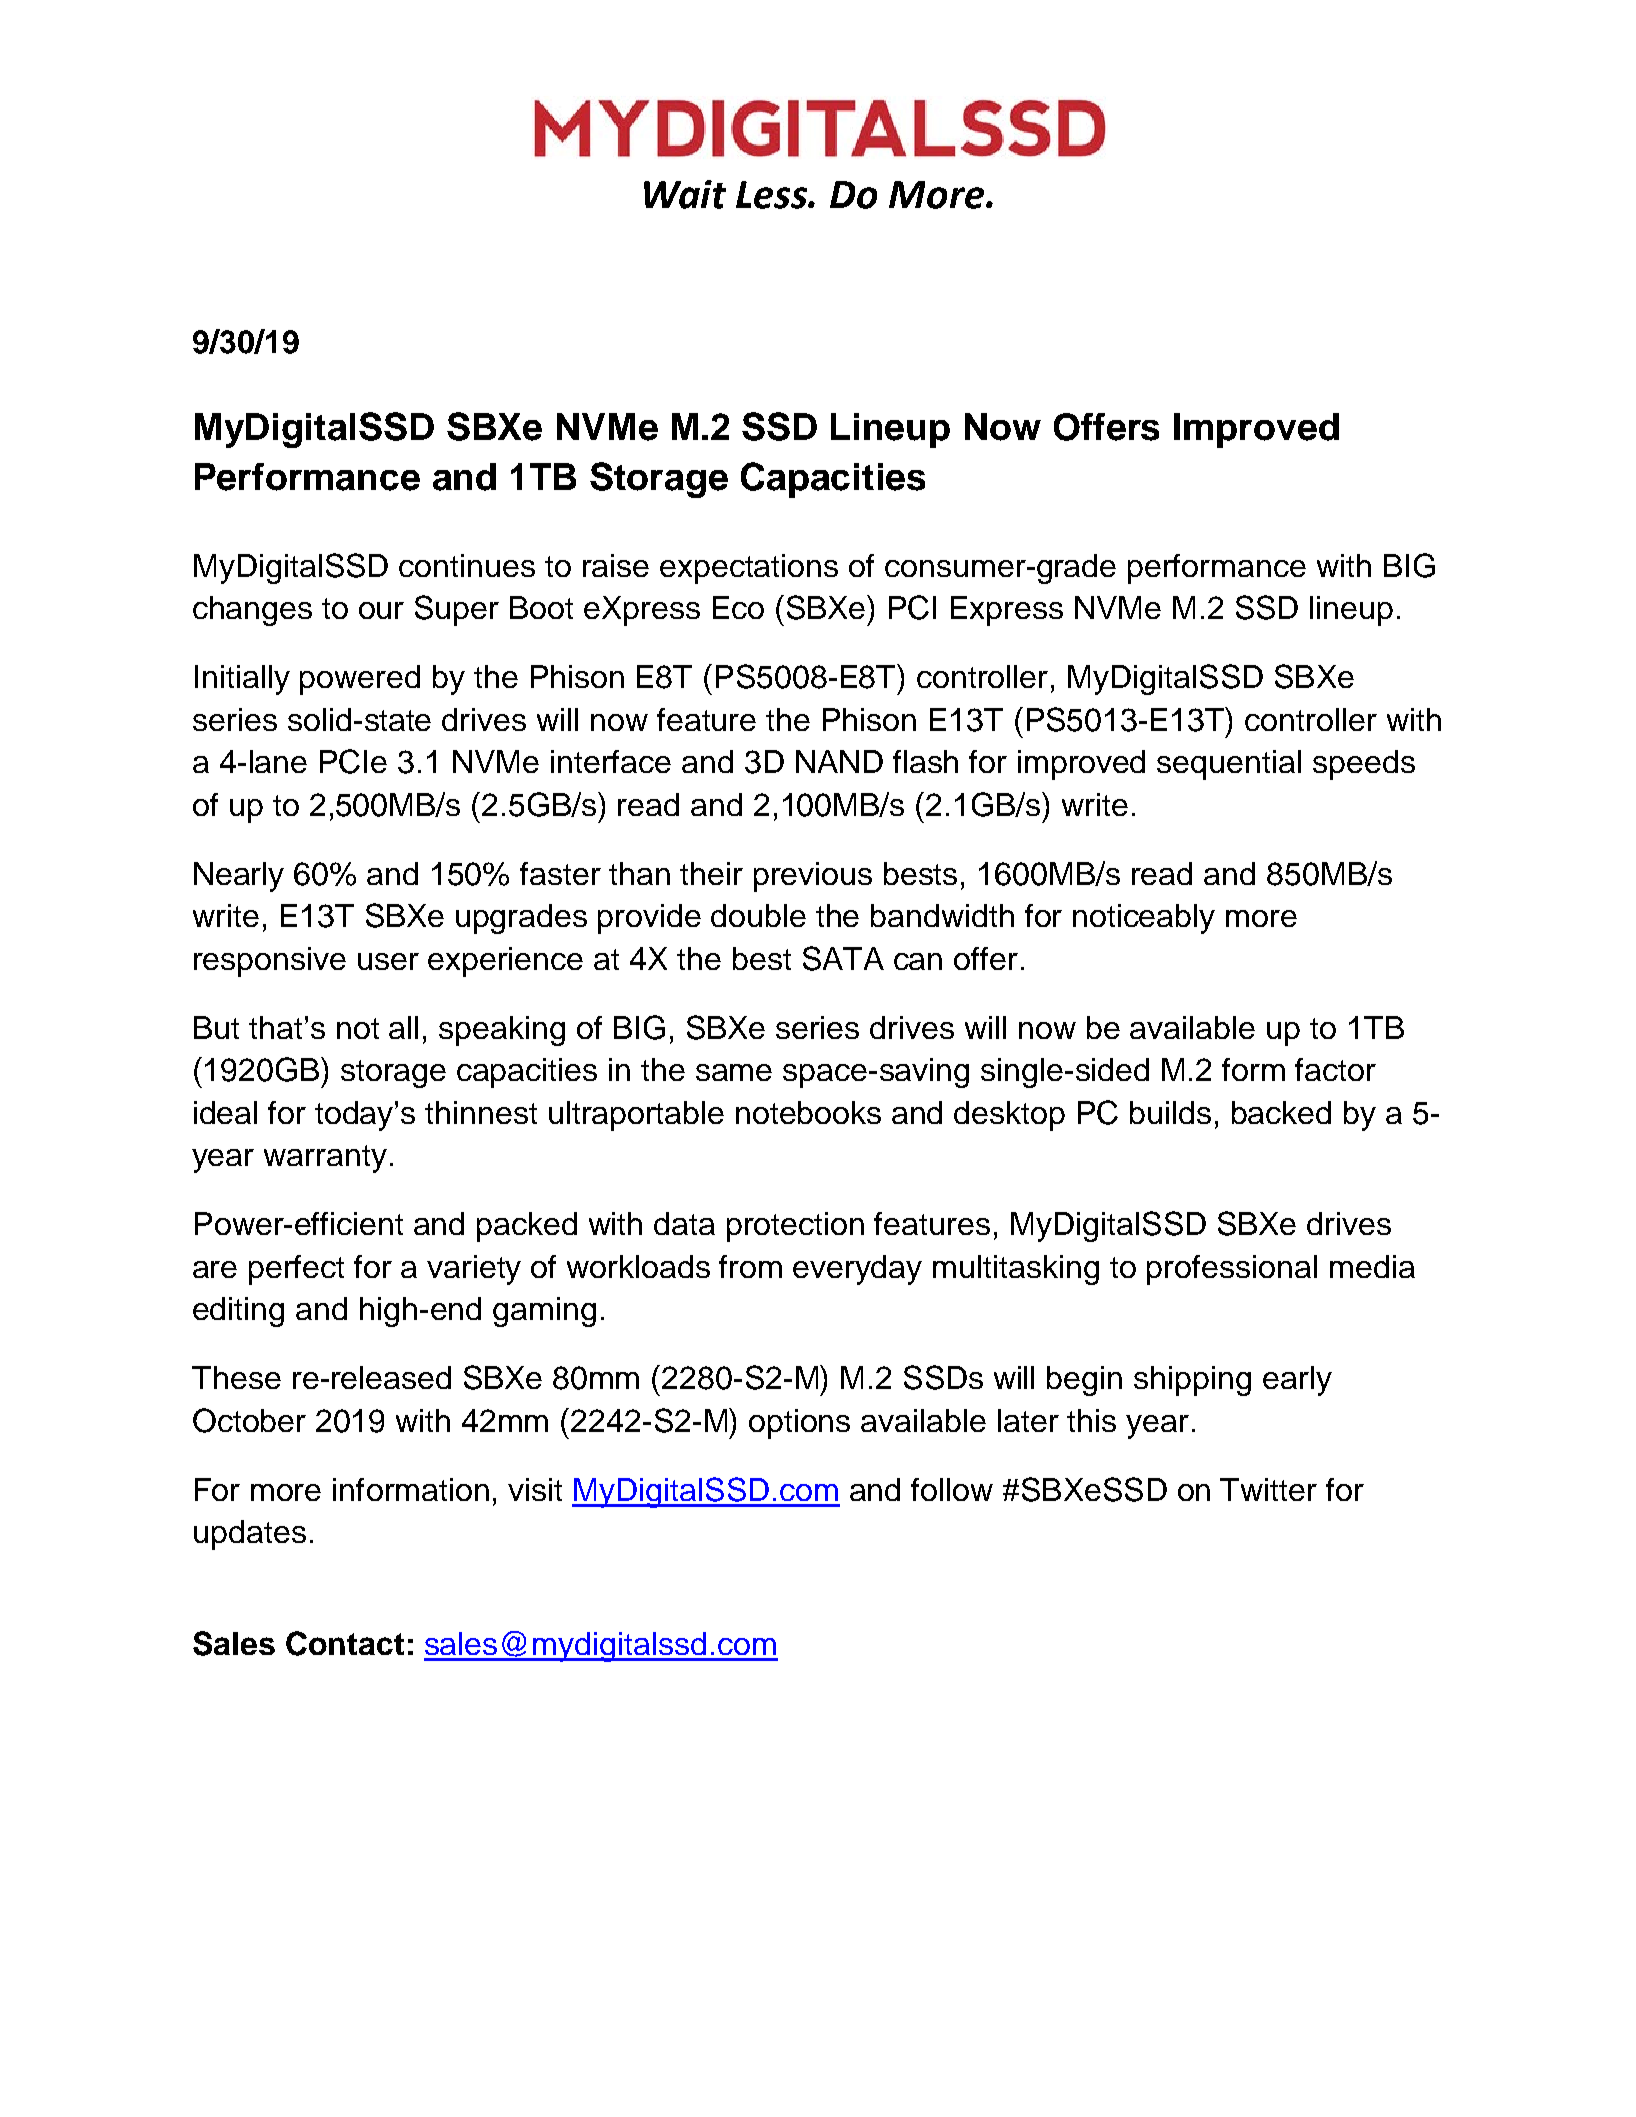 The image size is (1636, 2117). Describe the element at coordinates (738, 607) in the page. I see `Eco` at that location.
